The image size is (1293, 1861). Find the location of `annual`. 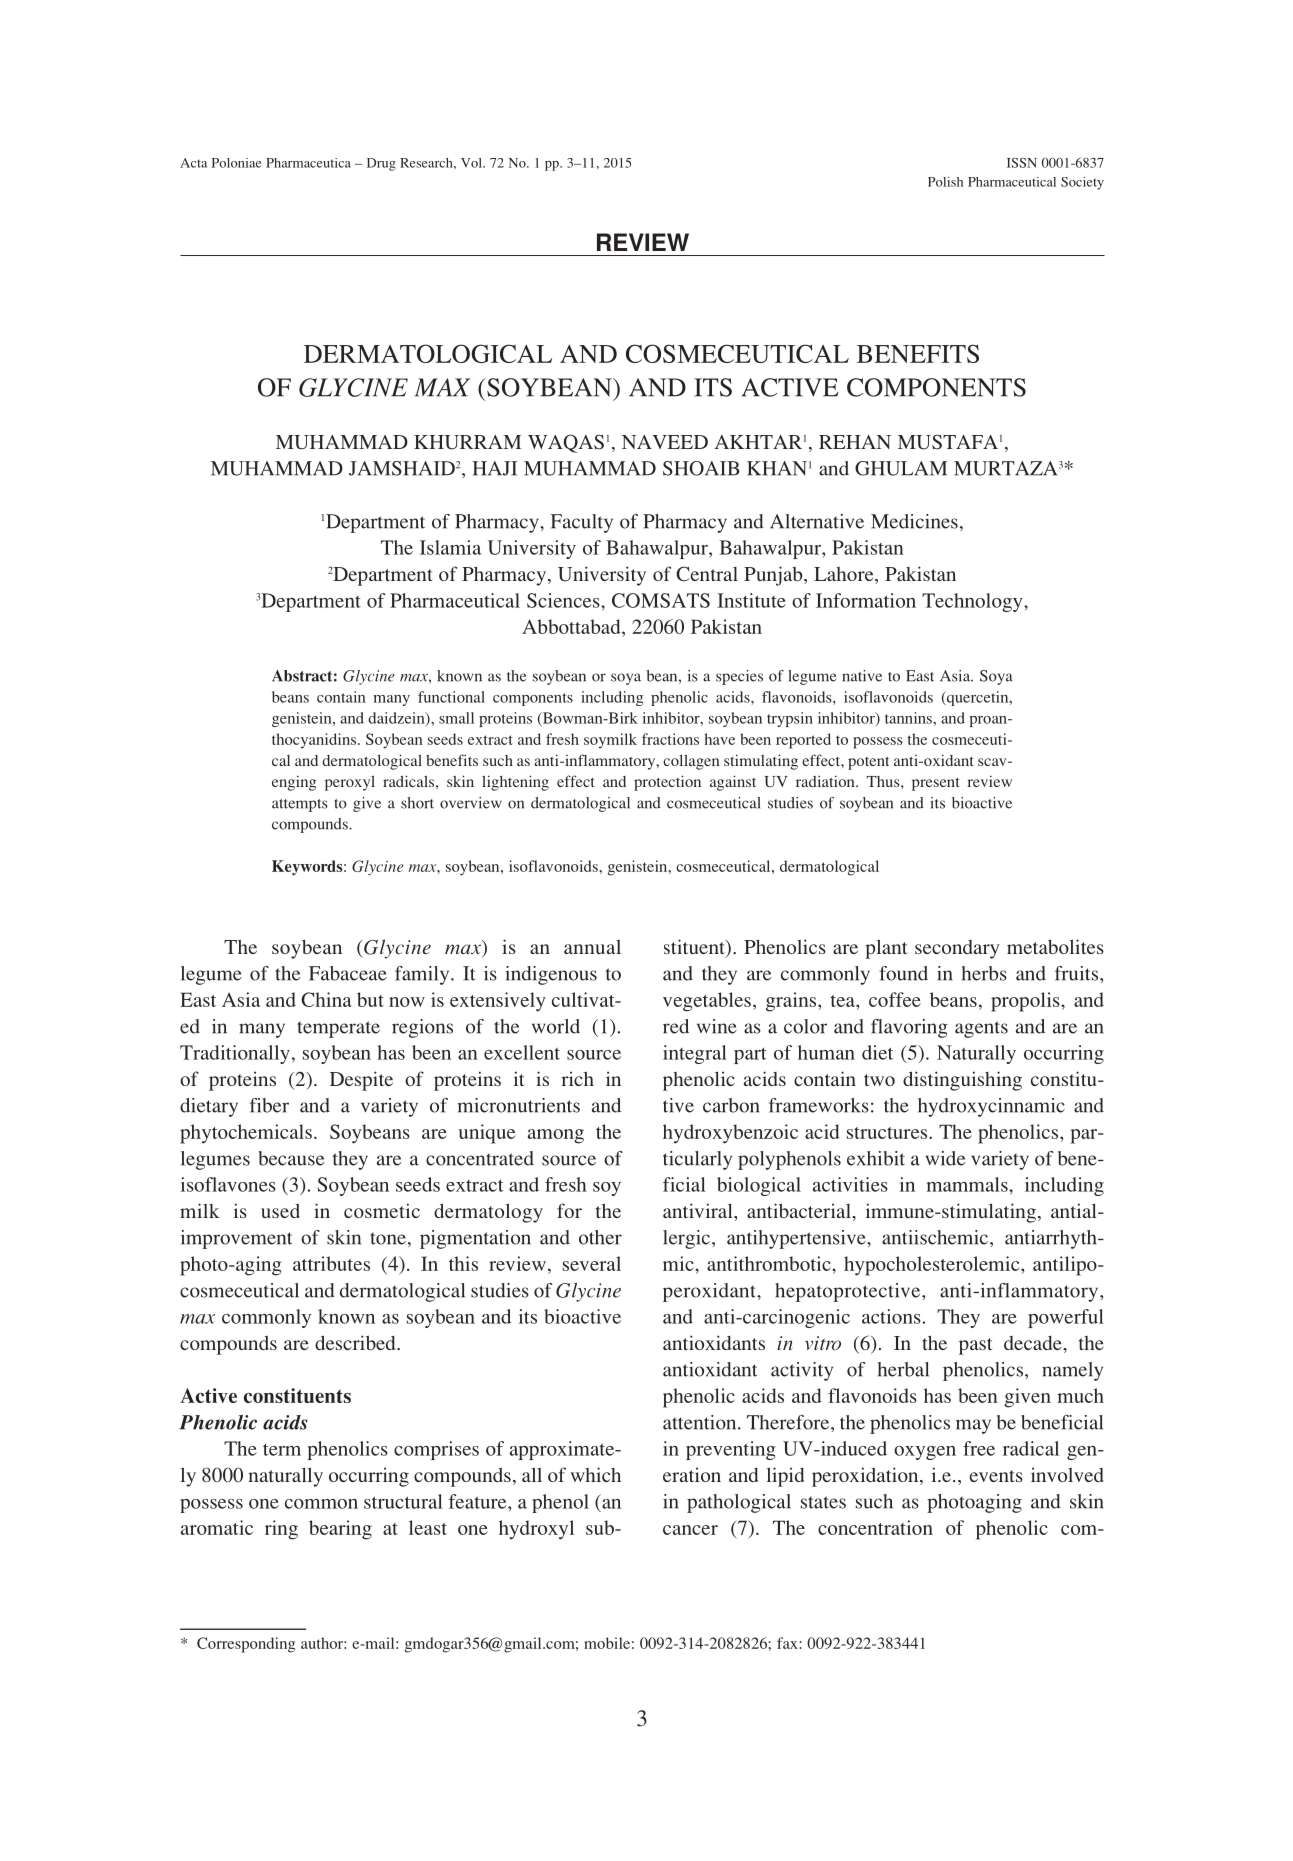

annual is located at coordinates (592, 947).
